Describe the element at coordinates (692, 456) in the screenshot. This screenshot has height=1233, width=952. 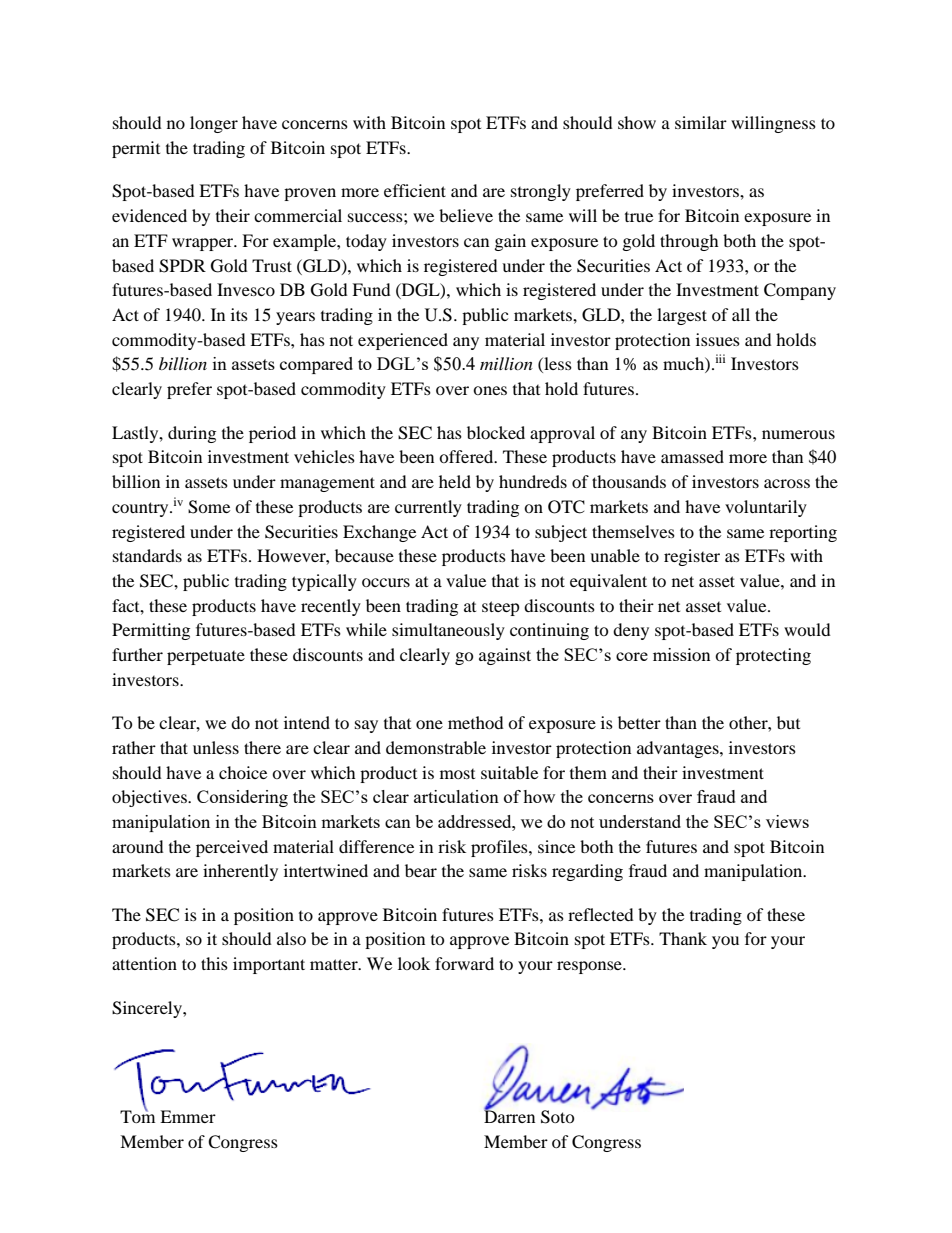
I see `amassed` at that location.
